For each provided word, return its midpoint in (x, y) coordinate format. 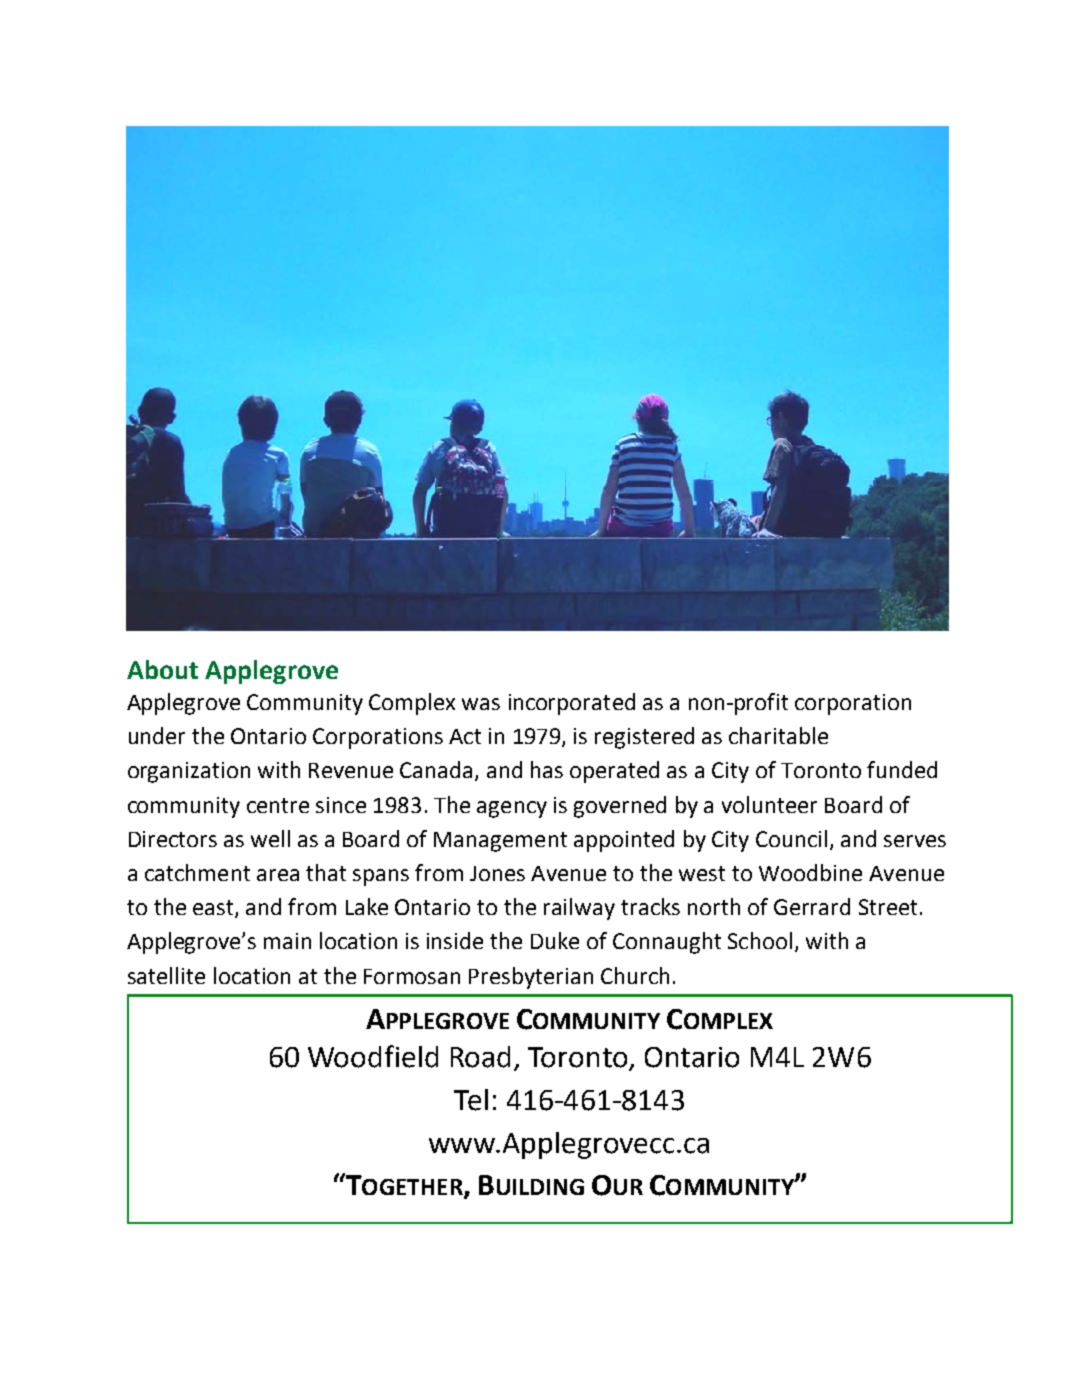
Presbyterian (531, 978)
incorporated (572, 704)
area (278, 875)
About (162, 669)
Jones (497, 873)
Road (480, 1057)
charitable (778, 735)
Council (791, 838)
